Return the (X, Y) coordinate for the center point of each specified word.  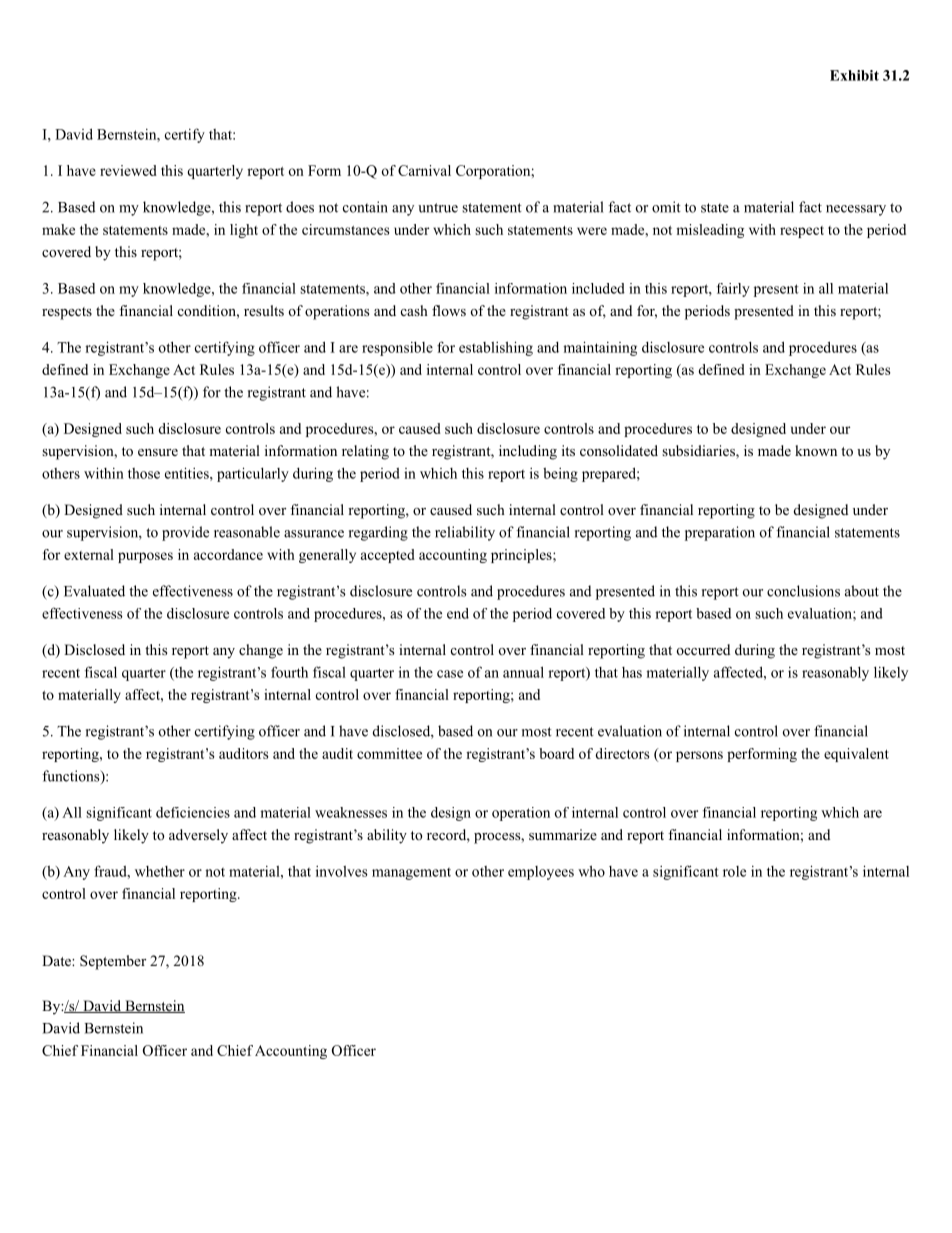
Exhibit (854, 75)
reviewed (128, 170)
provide (185, 533)
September (113, 962)
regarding (378, 533)
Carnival (424, 170)
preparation (720, 533)
